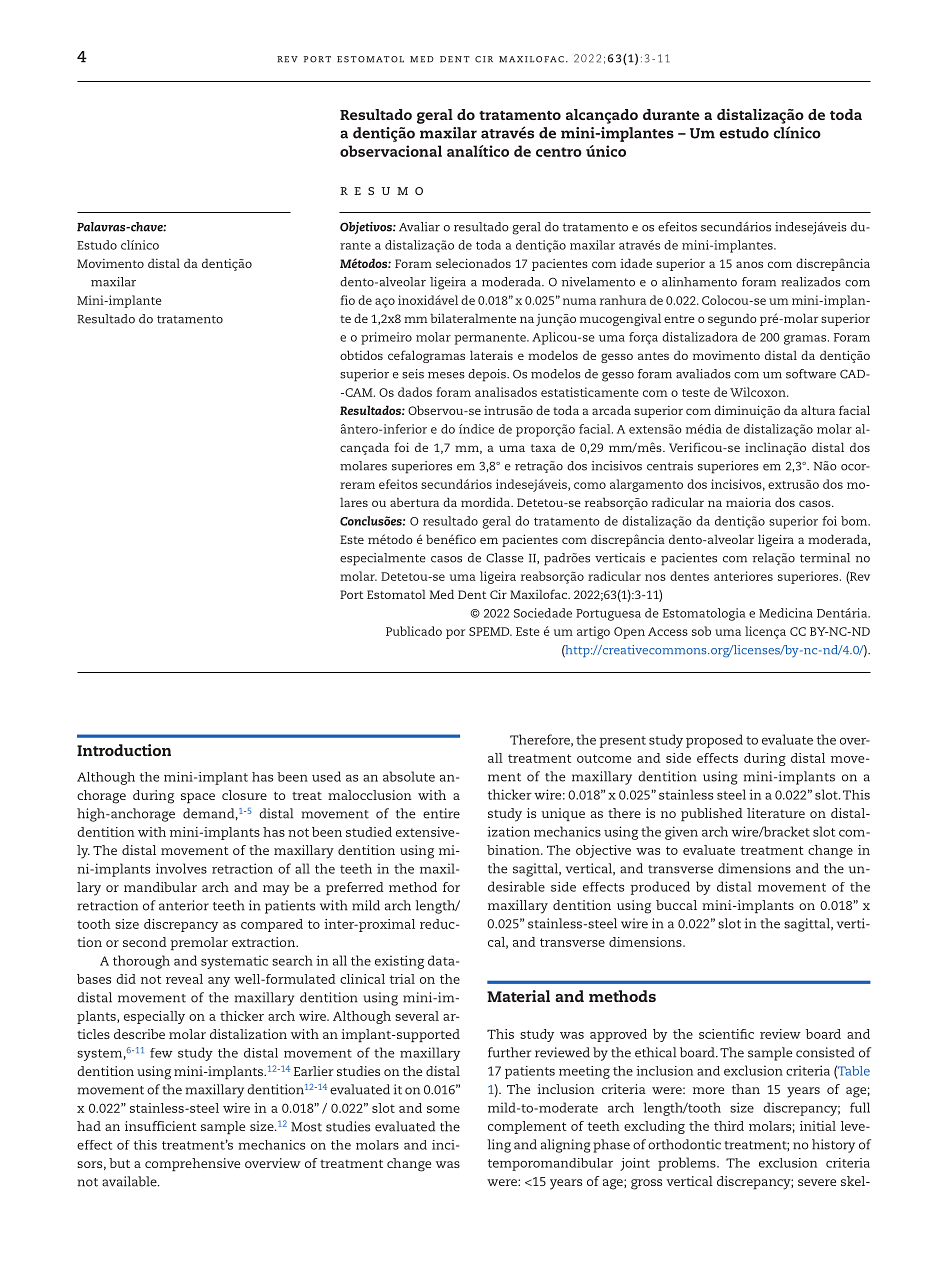 This screenshot has width=952, height=1270. I want to click on existing, so click(399, 962).
